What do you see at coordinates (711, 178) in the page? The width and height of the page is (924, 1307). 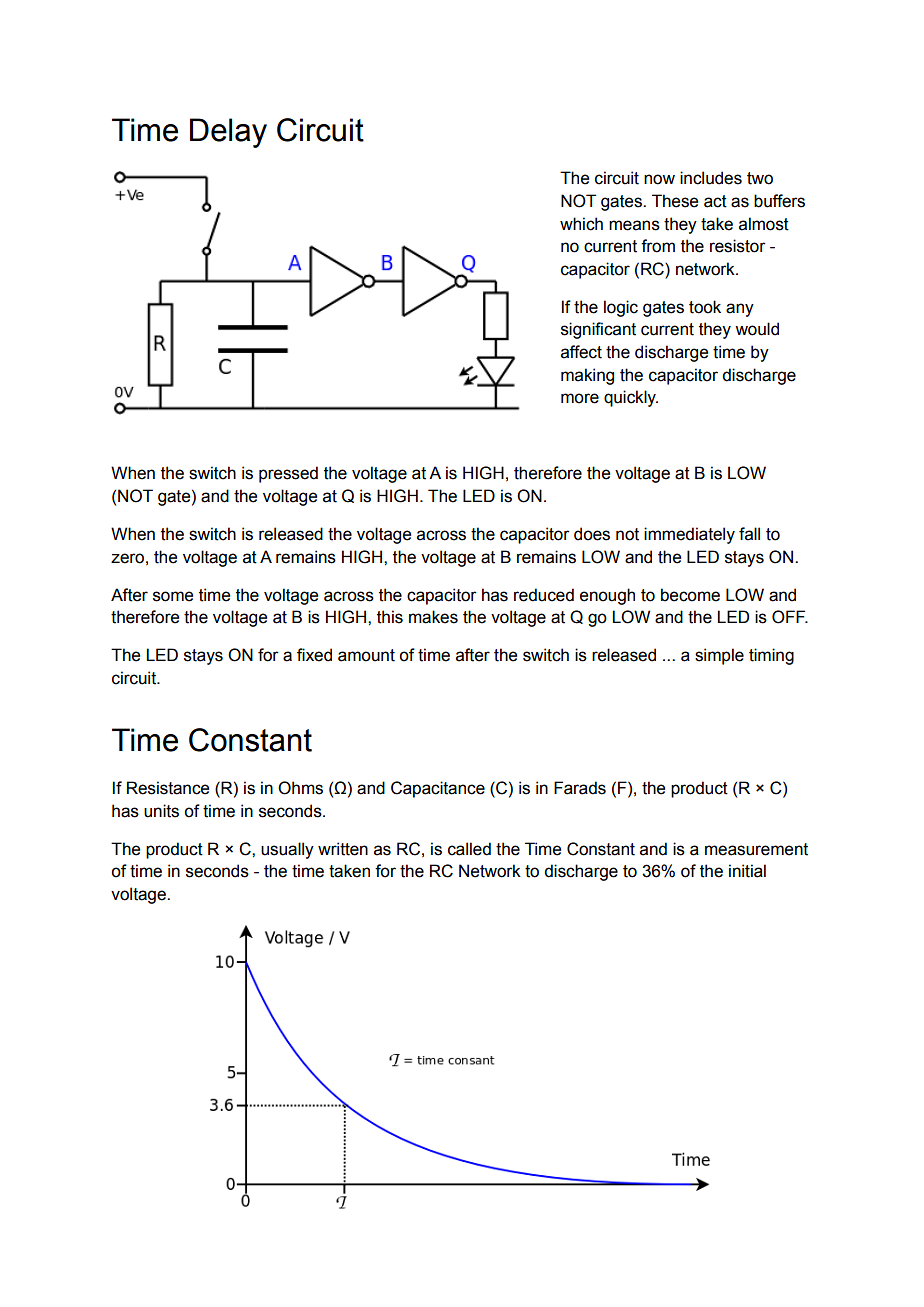 I see `includes` at bounding box center [711, 178].
